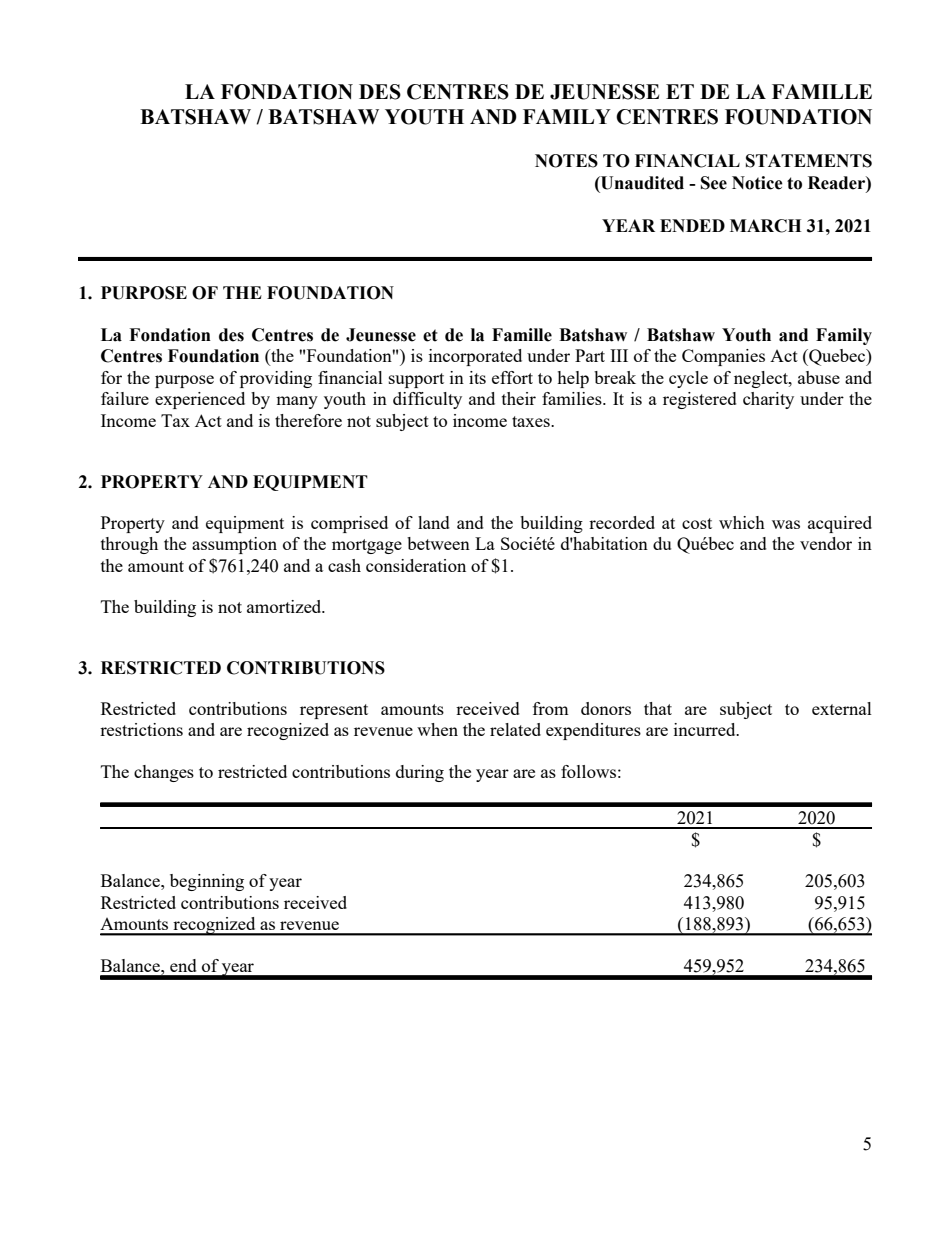  What do you see at coordinates (692, 225) in the image?
I see `ENDED` at bounding box center [692, 225].
